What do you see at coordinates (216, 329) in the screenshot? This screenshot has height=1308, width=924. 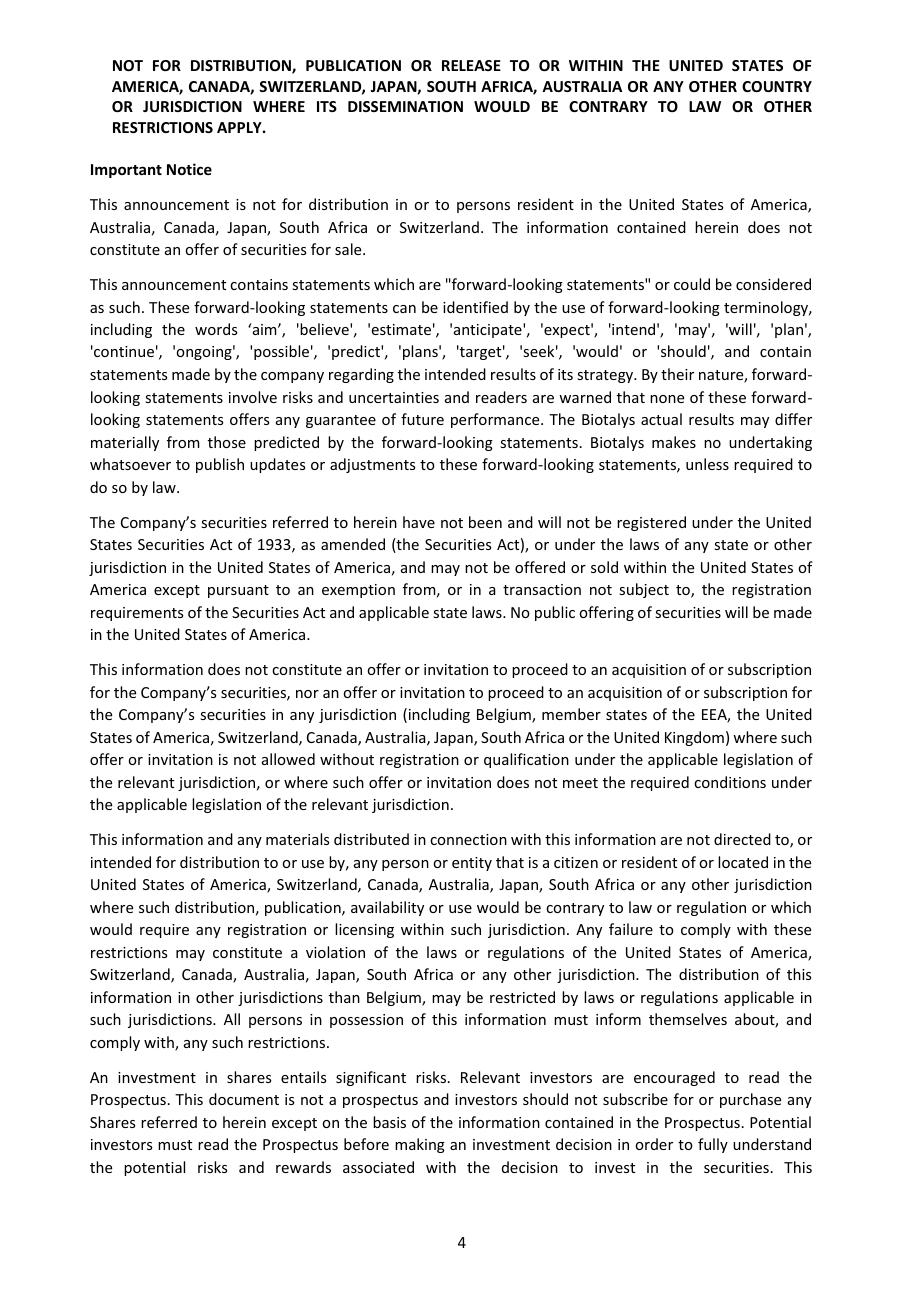 I see `words` at bounding box center [216, 329].
